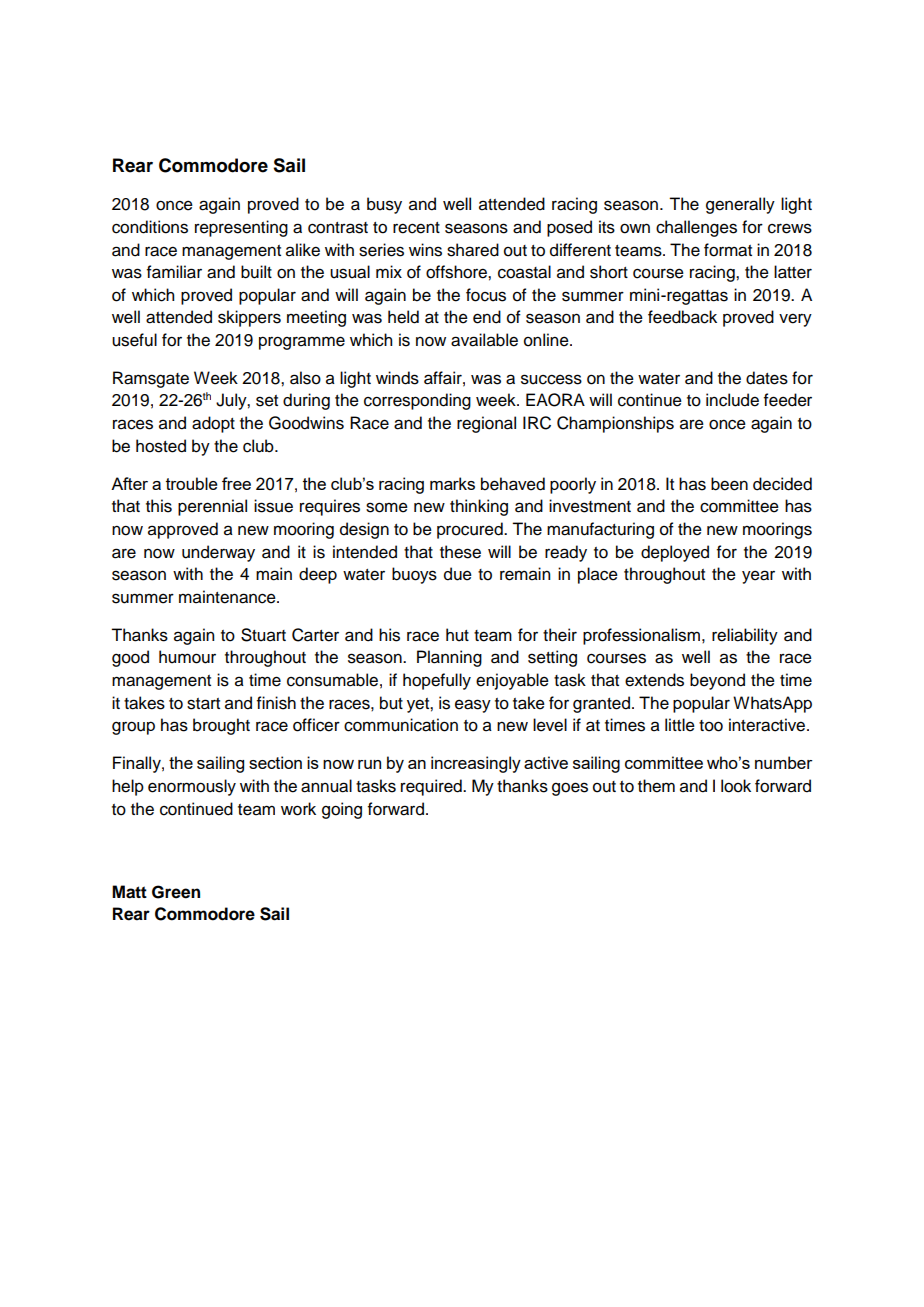 The width and height of the image is (924, 1307). What do you see at coordinates (745, 636) in the image?
I see `reliability` at bounding box center [745, 636].
